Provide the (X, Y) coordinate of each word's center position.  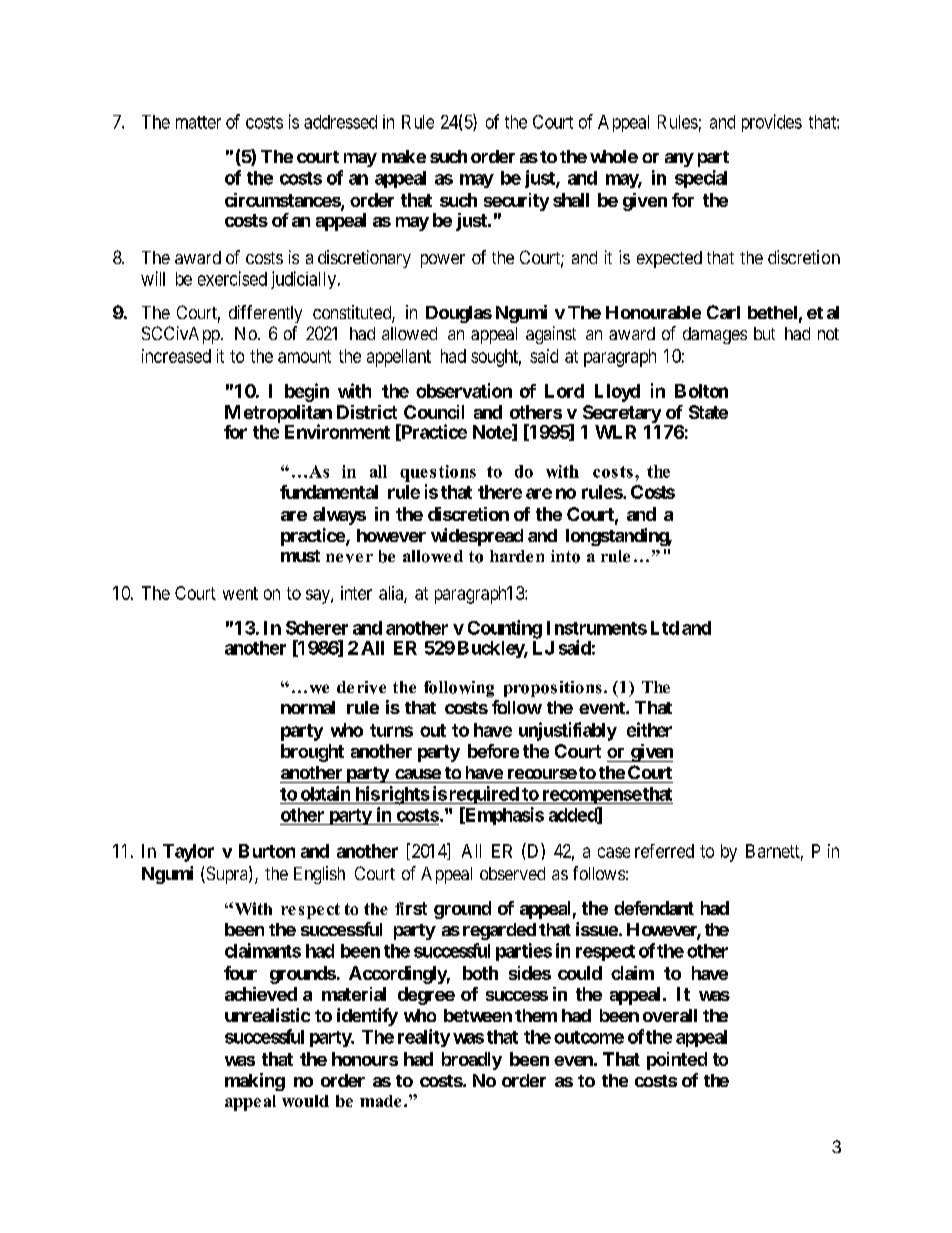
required (484, 795)
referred (664, 851)
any (679, 160)
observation (464, 390)
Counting (505, 629)
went (240, 593)
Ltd (665, 628)
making (255, 1082)
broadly (472, 1061)
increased (176, 356)
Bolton (701, 391)
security (516, 202)
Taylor (188, 853)
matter (198, 122)
